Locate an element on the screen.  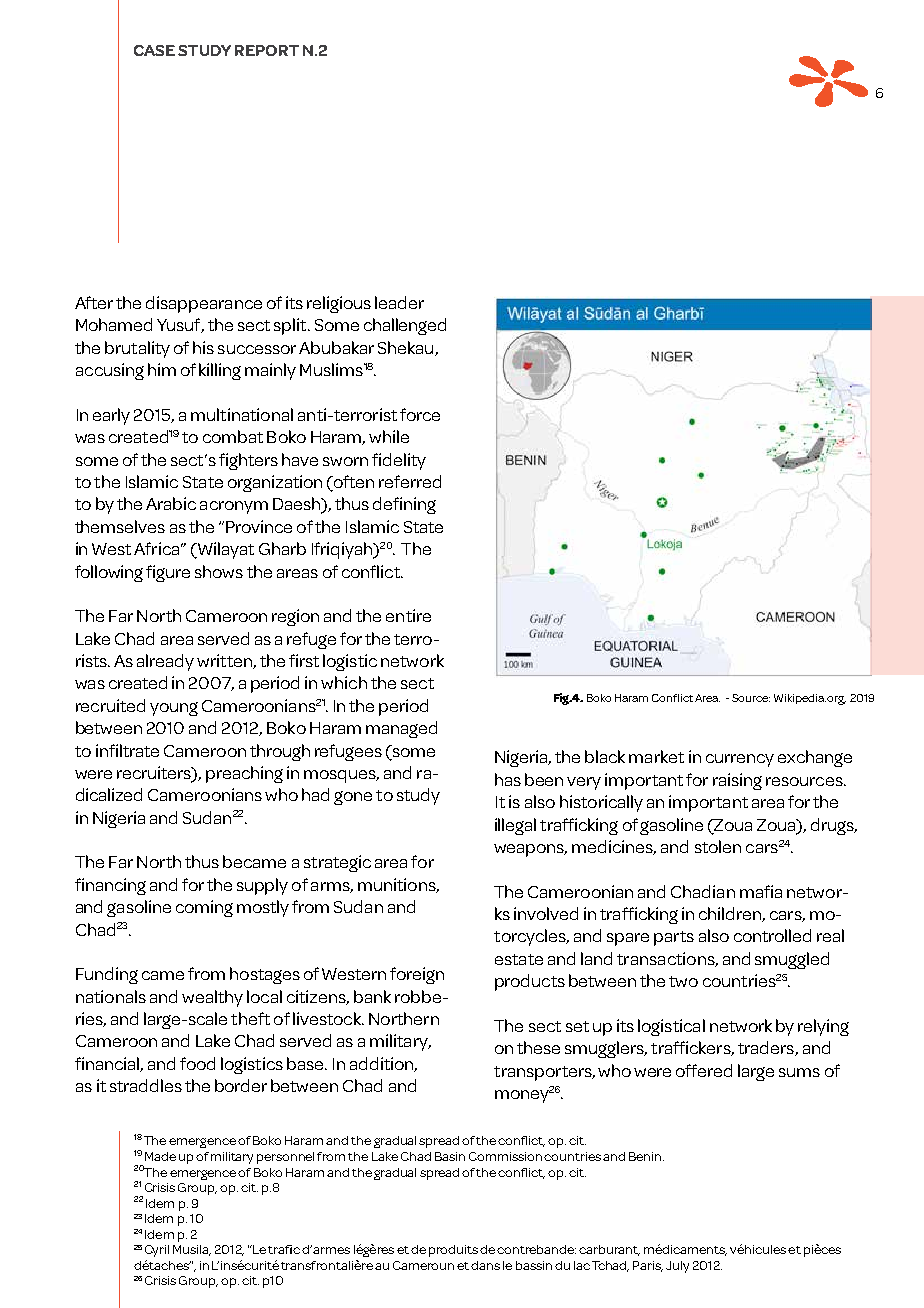
illegal is located at coordinates (515, 826).
